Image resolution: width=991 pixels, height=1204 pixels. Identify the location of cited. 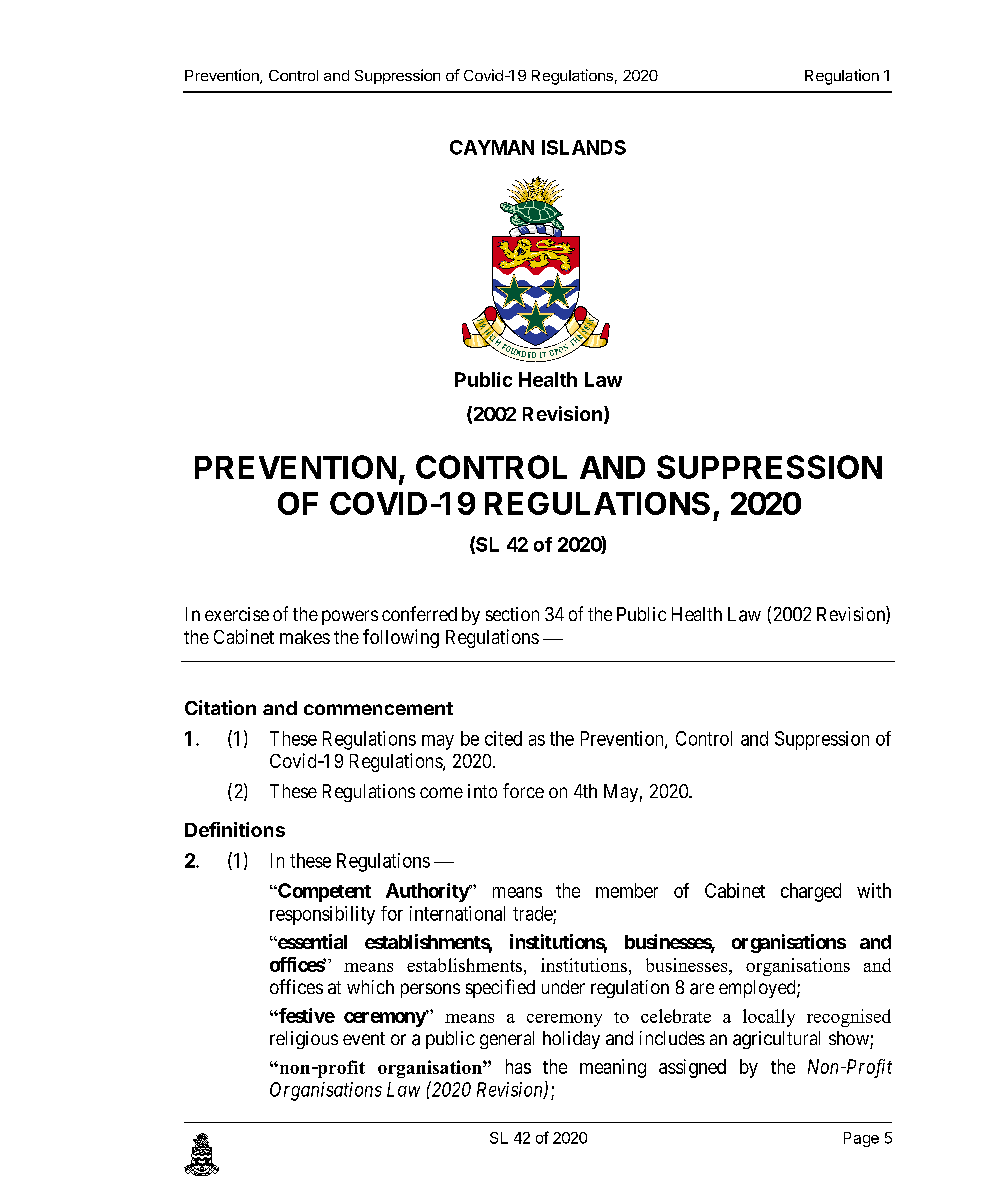
(503, 738).
